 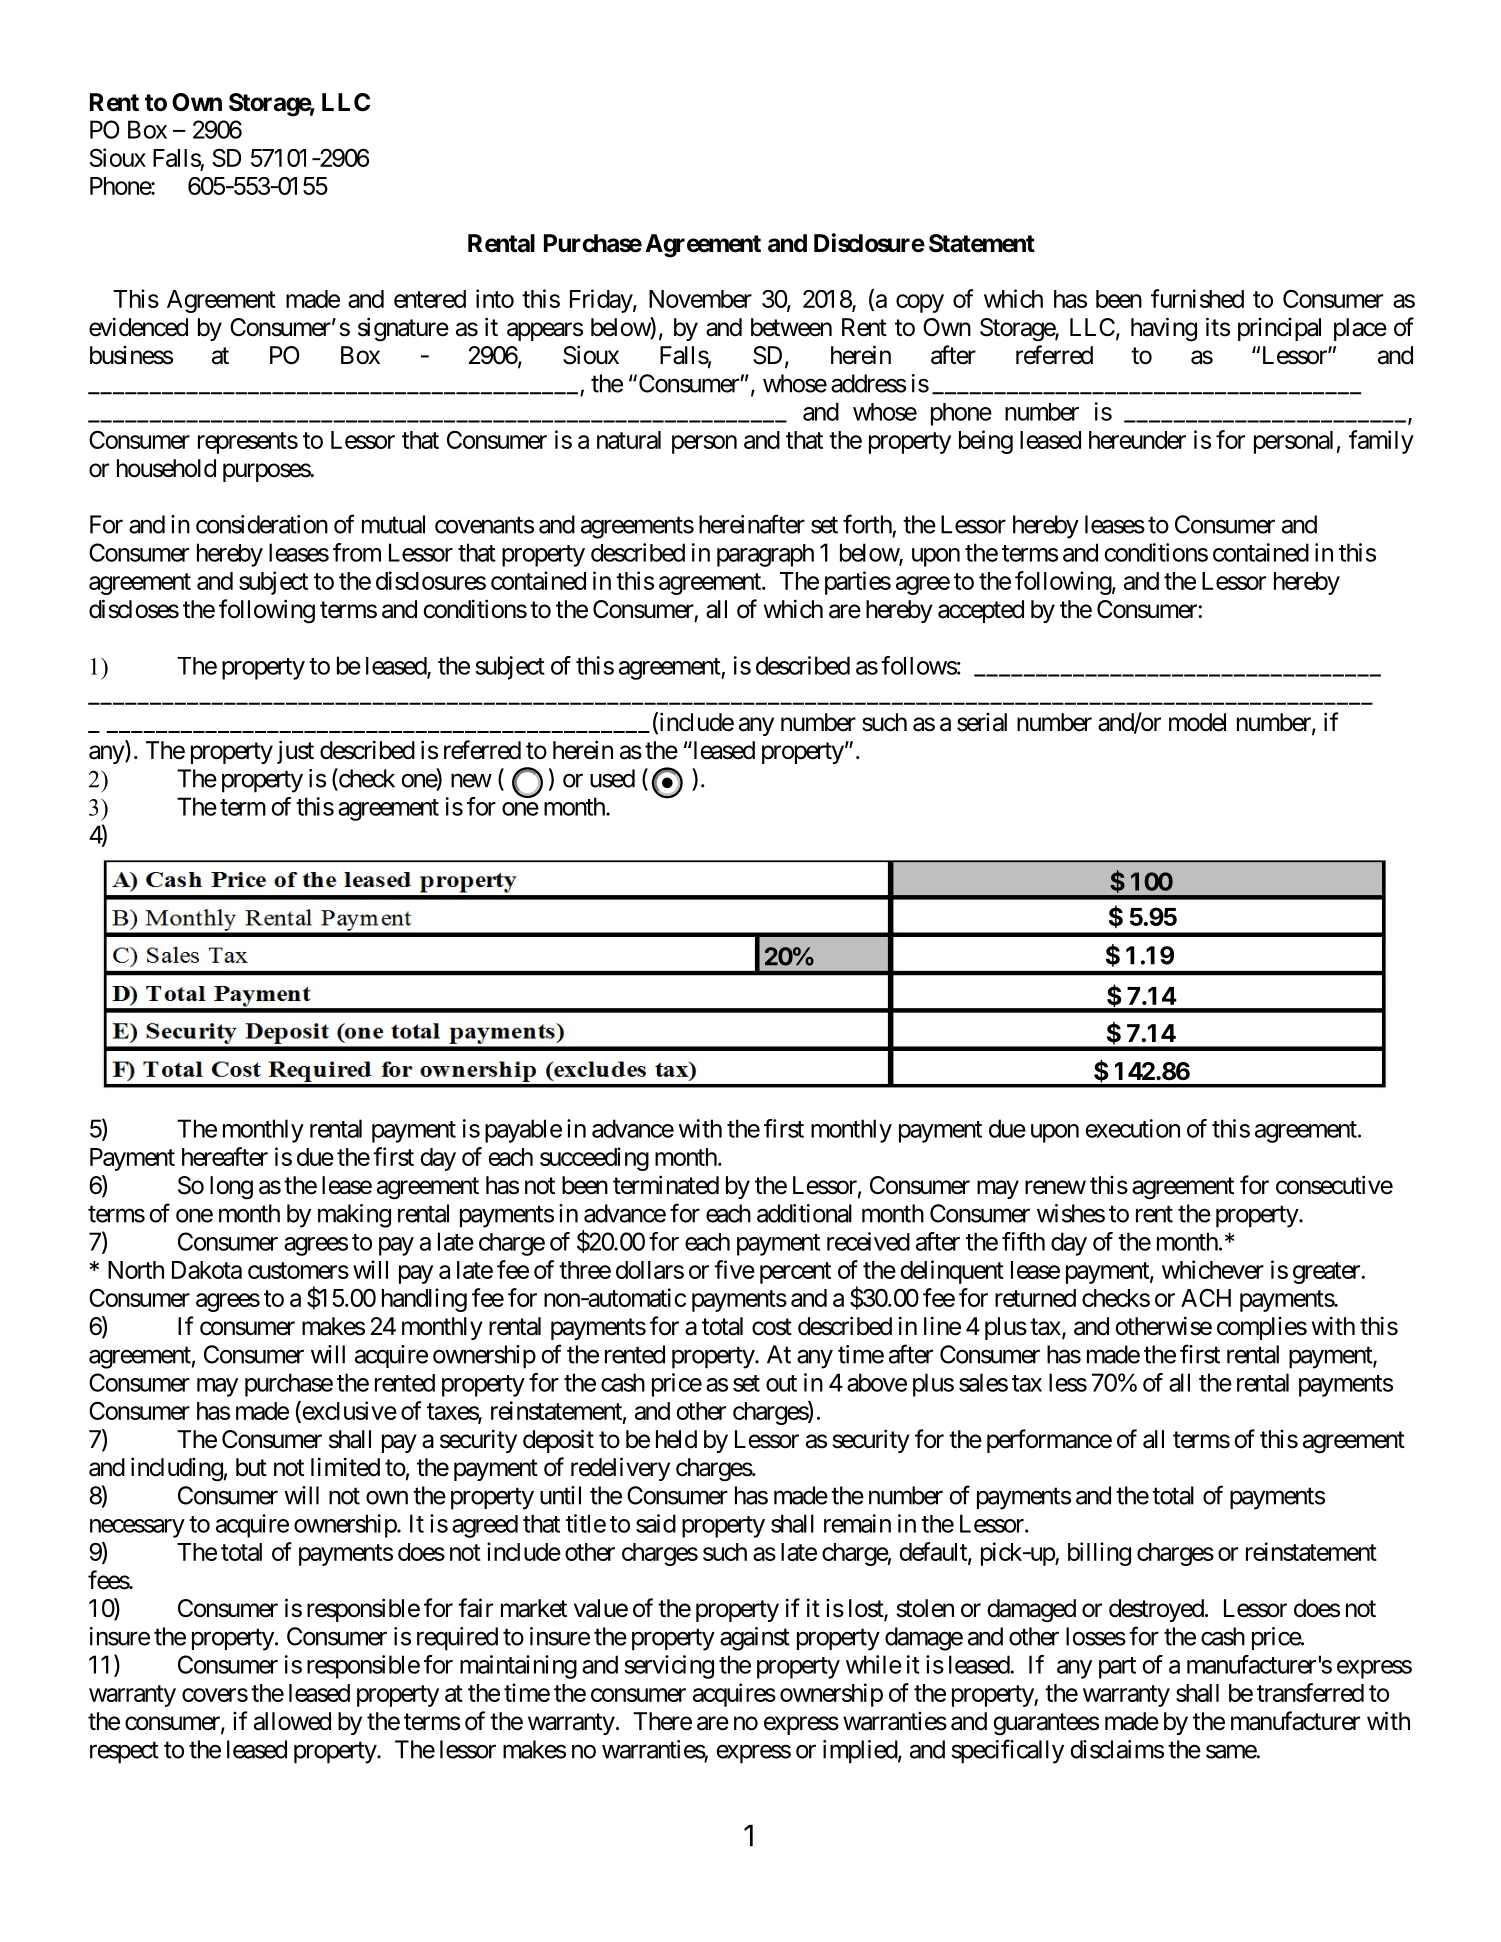 I want to click on additional, so click(x=804, y=1213).
